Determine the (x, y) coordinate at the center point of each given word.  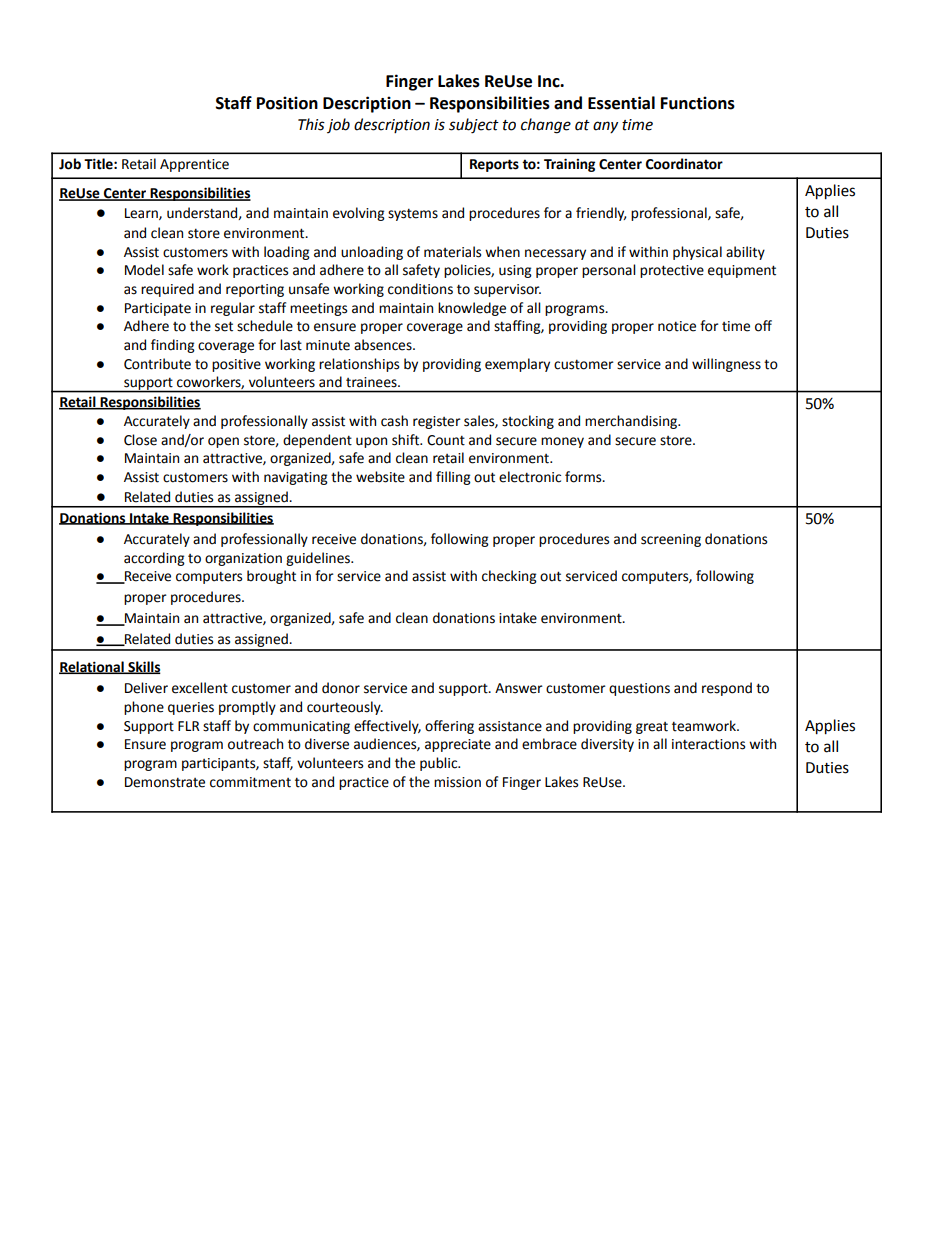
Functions (698, 103)
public (440, 764)
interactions (708, 744)
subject (474, 126)
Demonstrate (165, 782)
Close (140, 440)
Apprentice (194, 165)
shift (407, 440)
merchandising (632, 422)
